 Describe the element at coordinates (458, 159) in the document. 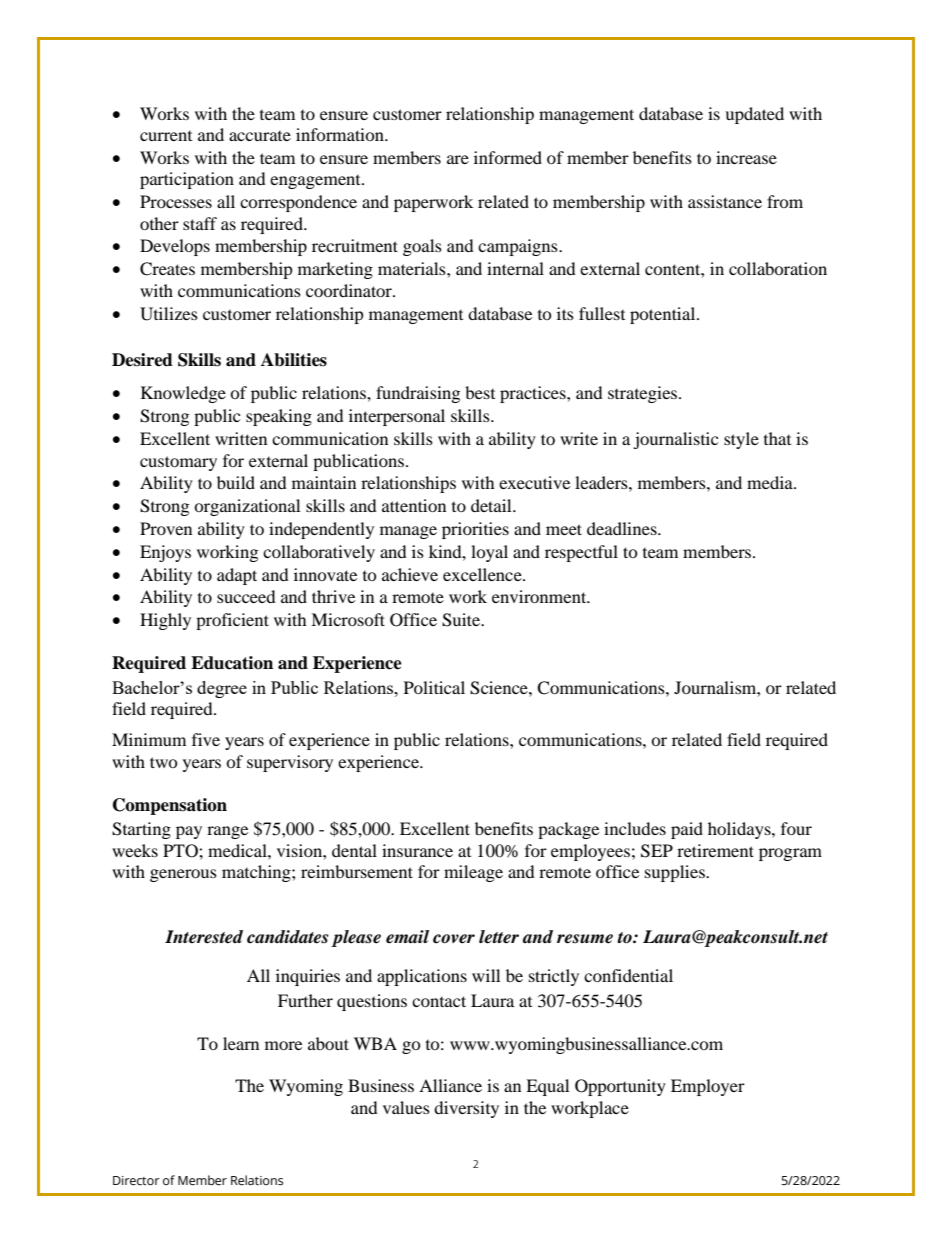

I see `are` at that location.
